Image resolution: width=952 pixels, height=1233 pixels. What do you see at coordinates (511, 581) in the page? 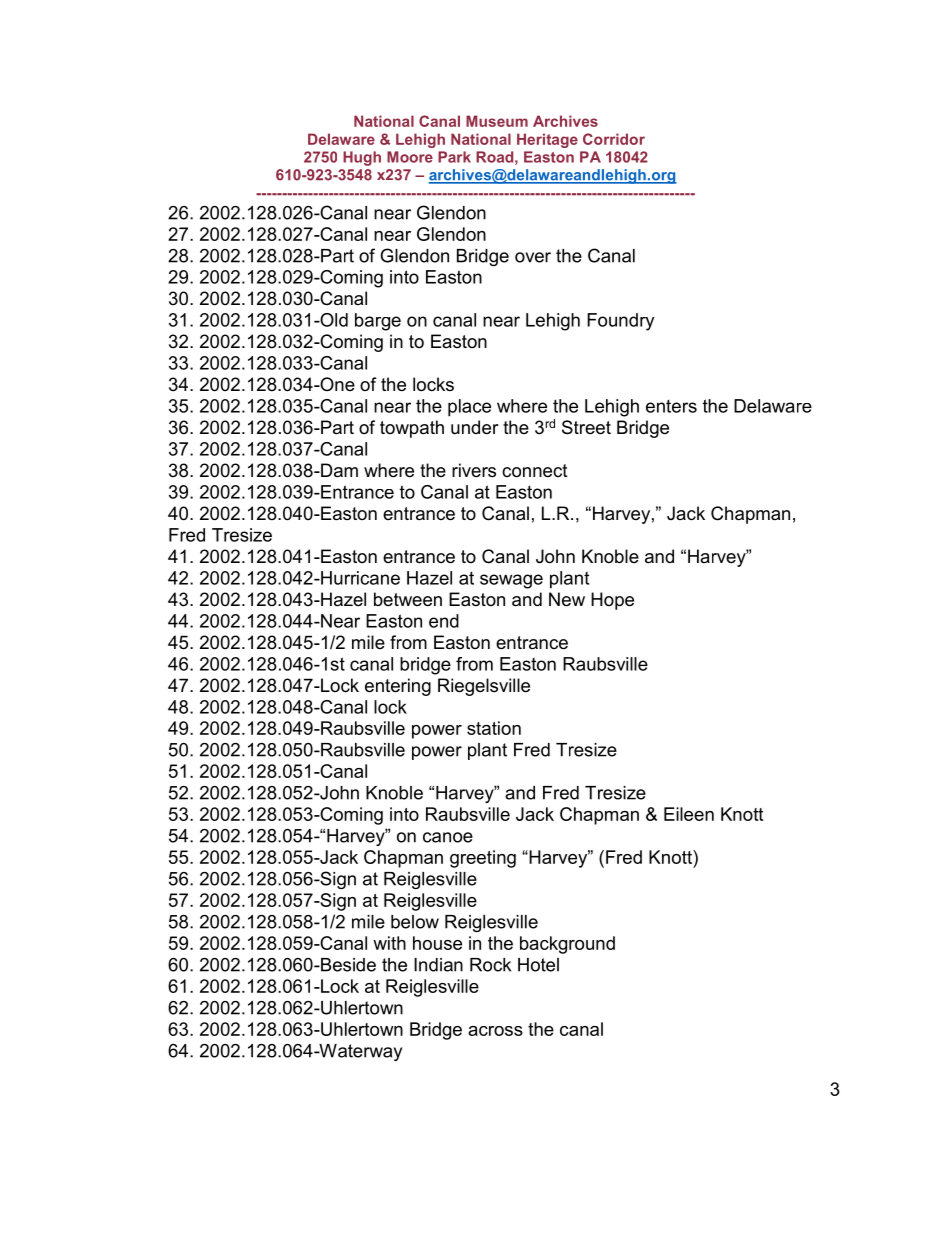
I see `sewage` at bounding box center [511, 581].
